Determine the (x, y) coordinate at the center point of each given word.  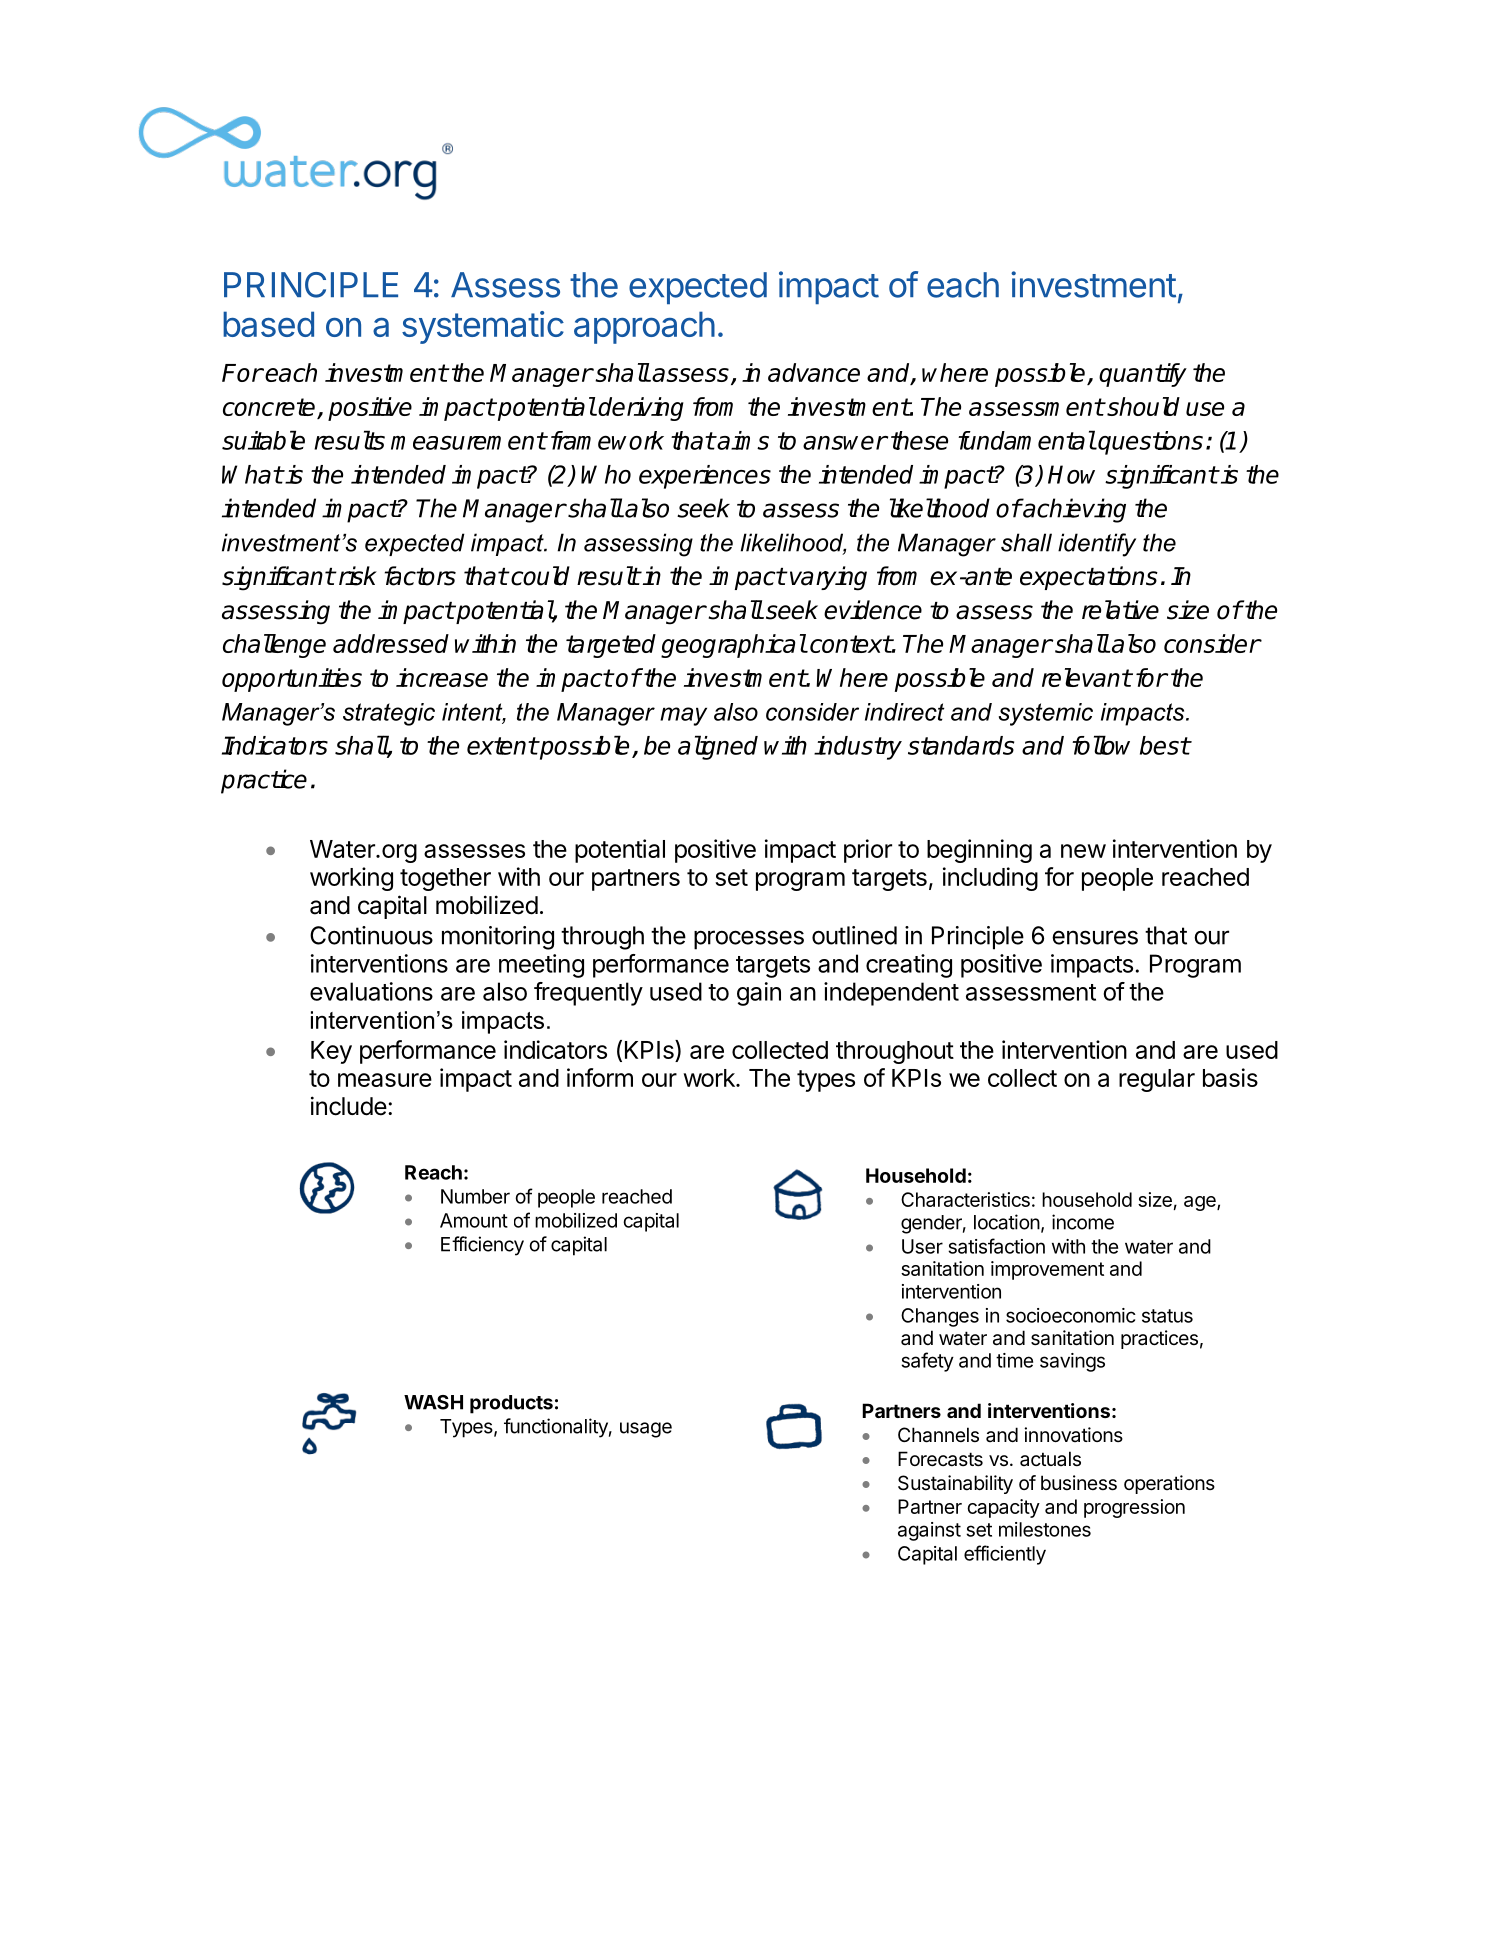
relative (1120, 610)
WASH (433, 1402)
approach (644, 327)
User (922, 1246)
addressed (391, 643)
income (1083, 1222)
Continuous (371, 935)
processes (749, 940)
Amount (474, 1220)
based (268, 324)
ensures (1095, 937)
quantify (1143, 375)
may (683, 716)
